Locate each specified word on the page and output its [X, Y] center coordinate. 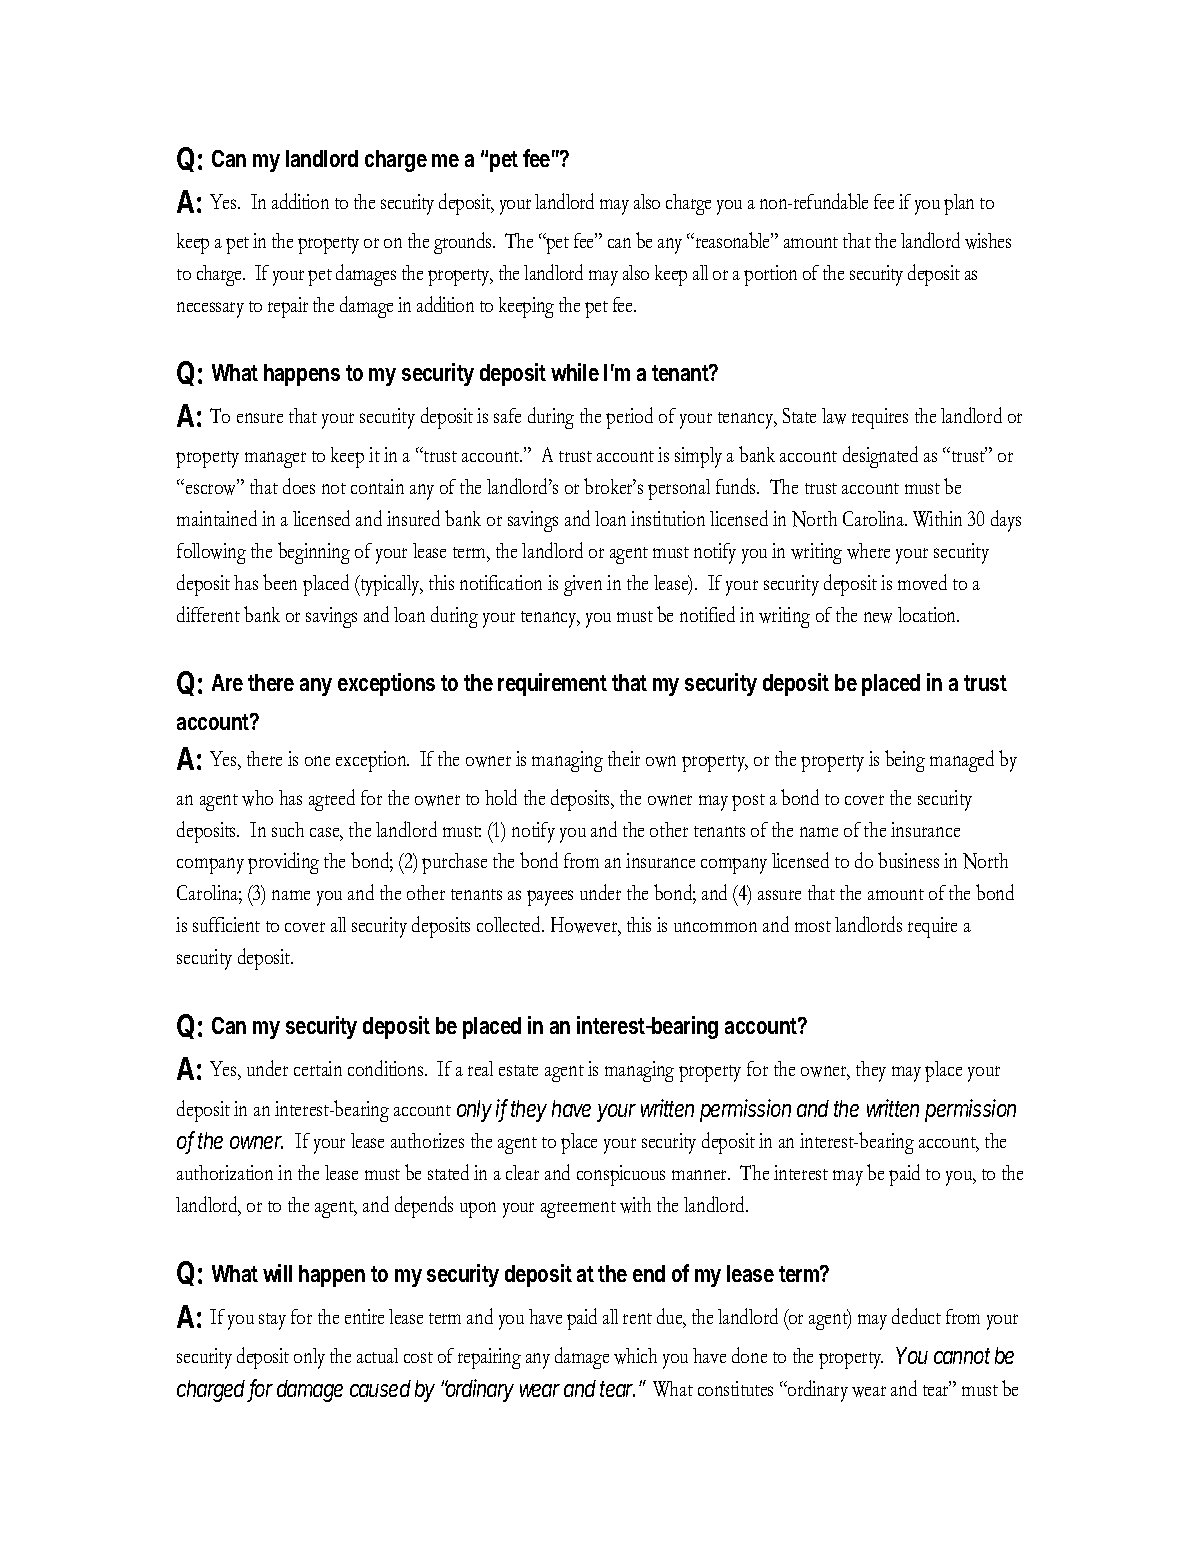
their [624, 758]
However [585, 926]
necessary [210, 310]
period [629, 418]
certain [318, 1068]
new [878, 617]
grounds [464, 243]
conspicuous [621, 1175]
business [908, 860]
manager [275, 460]
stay [272, 1321]
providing [283, 863]
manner [701, 1175]
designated [880, 457]
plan [959, 204]
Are [227, 682]
